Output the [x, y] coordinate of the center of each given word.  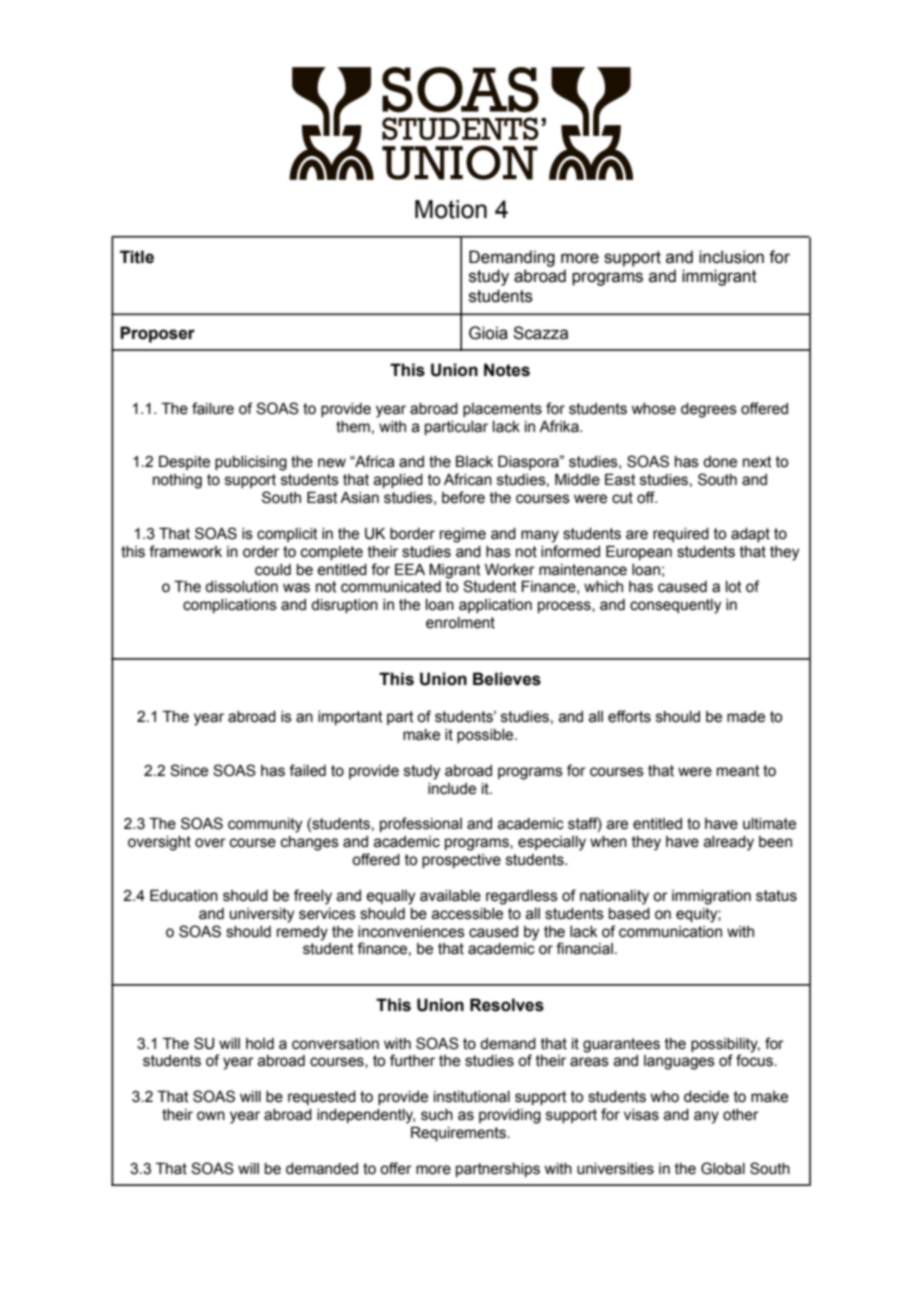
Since [189, 770]
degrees [709, 410]
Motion [451, 209]
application [495, 606]
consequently [675, 606]
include [452, 789]
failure [213, 408]
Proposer [157, 334]
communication [670, 932]
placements [502, 410]
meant [738, 771]
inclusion [731, 257]
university [262, 915]
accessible [467, 914]
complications [230, 606]
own [211, 1116]
